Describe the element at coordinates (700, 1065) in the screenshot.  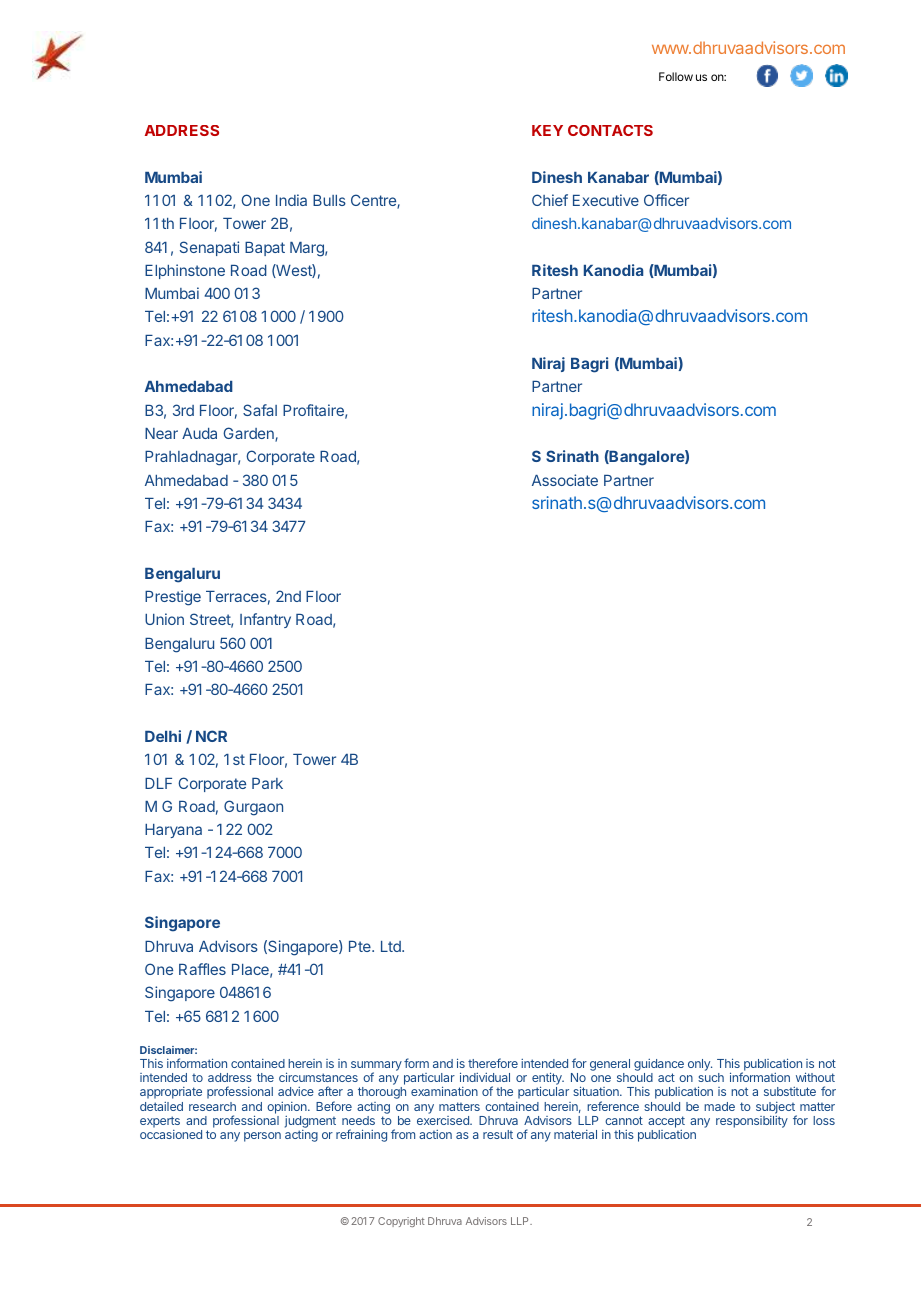
I see `only` at that location.
